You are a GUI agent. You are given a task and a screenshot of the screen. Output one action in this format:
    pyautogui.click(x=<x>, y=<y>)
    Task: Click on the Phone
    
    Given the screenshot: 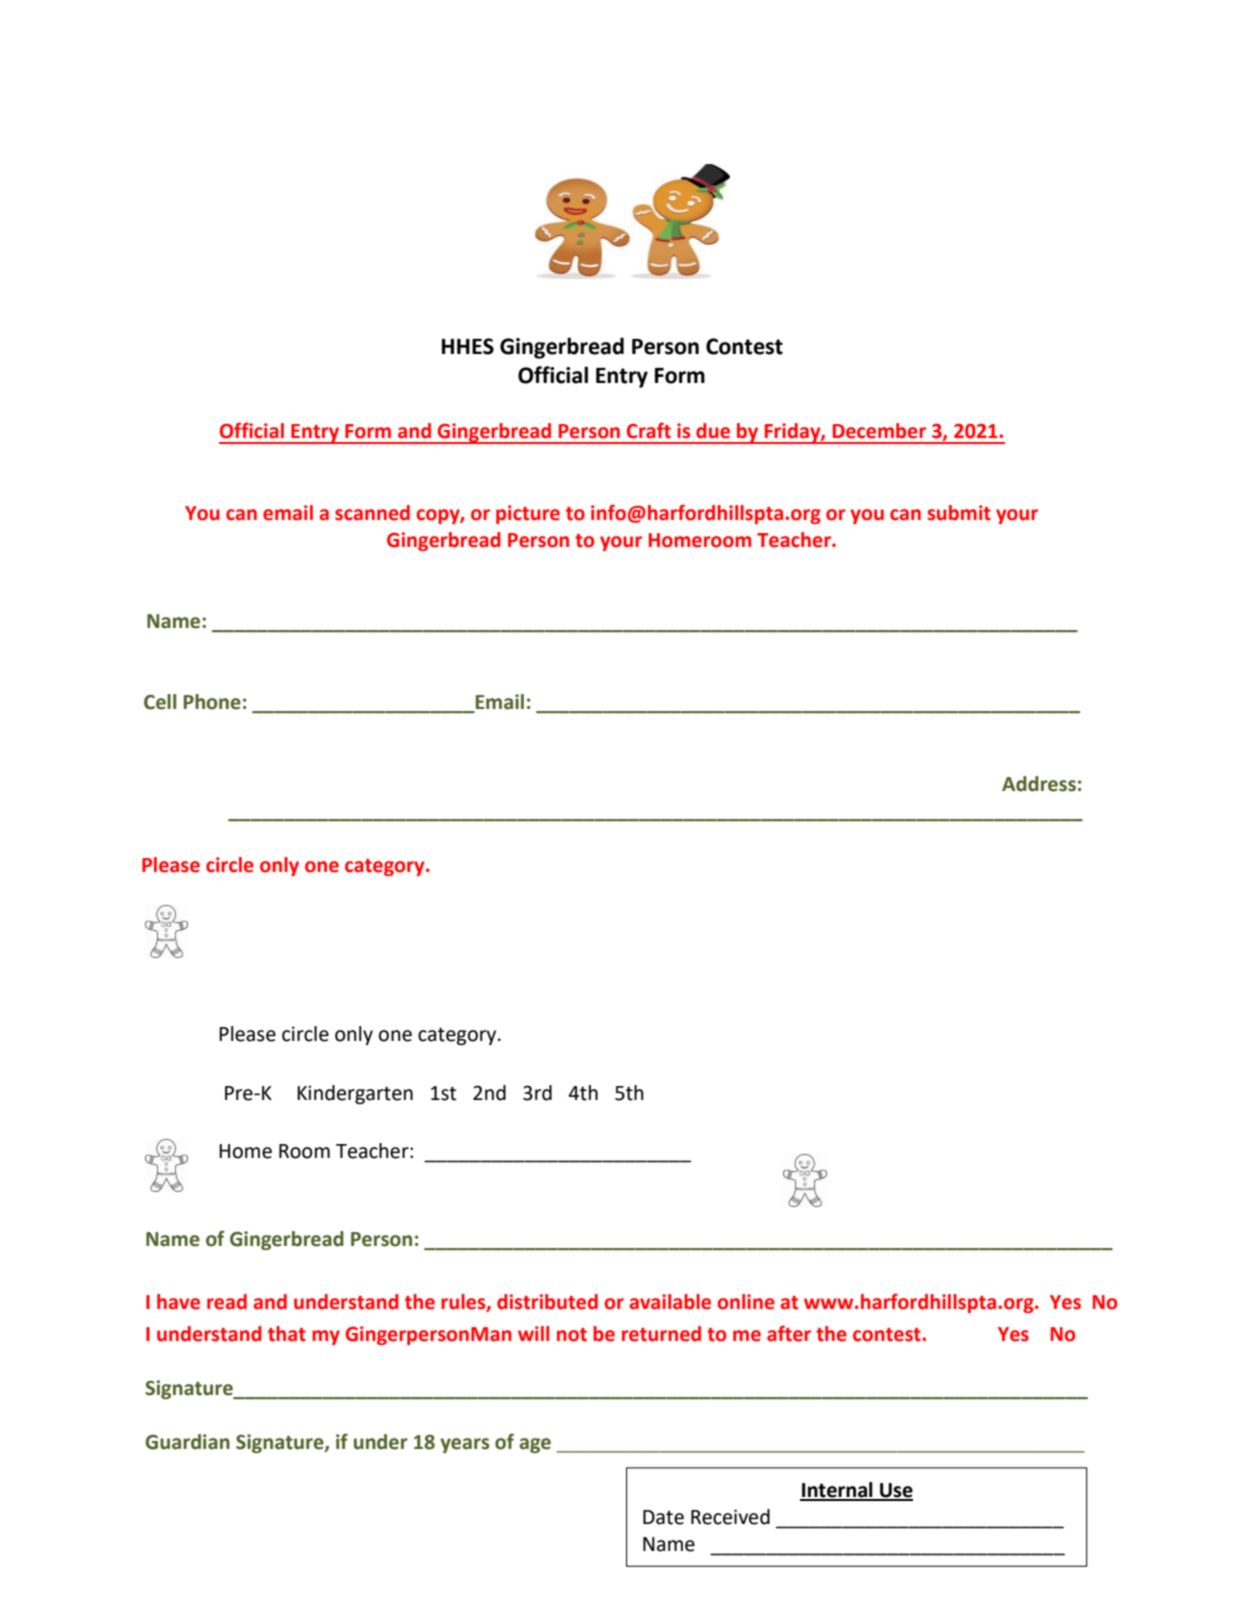 What is the action you would take?
    pyautogui.click(x=212, y=702)
